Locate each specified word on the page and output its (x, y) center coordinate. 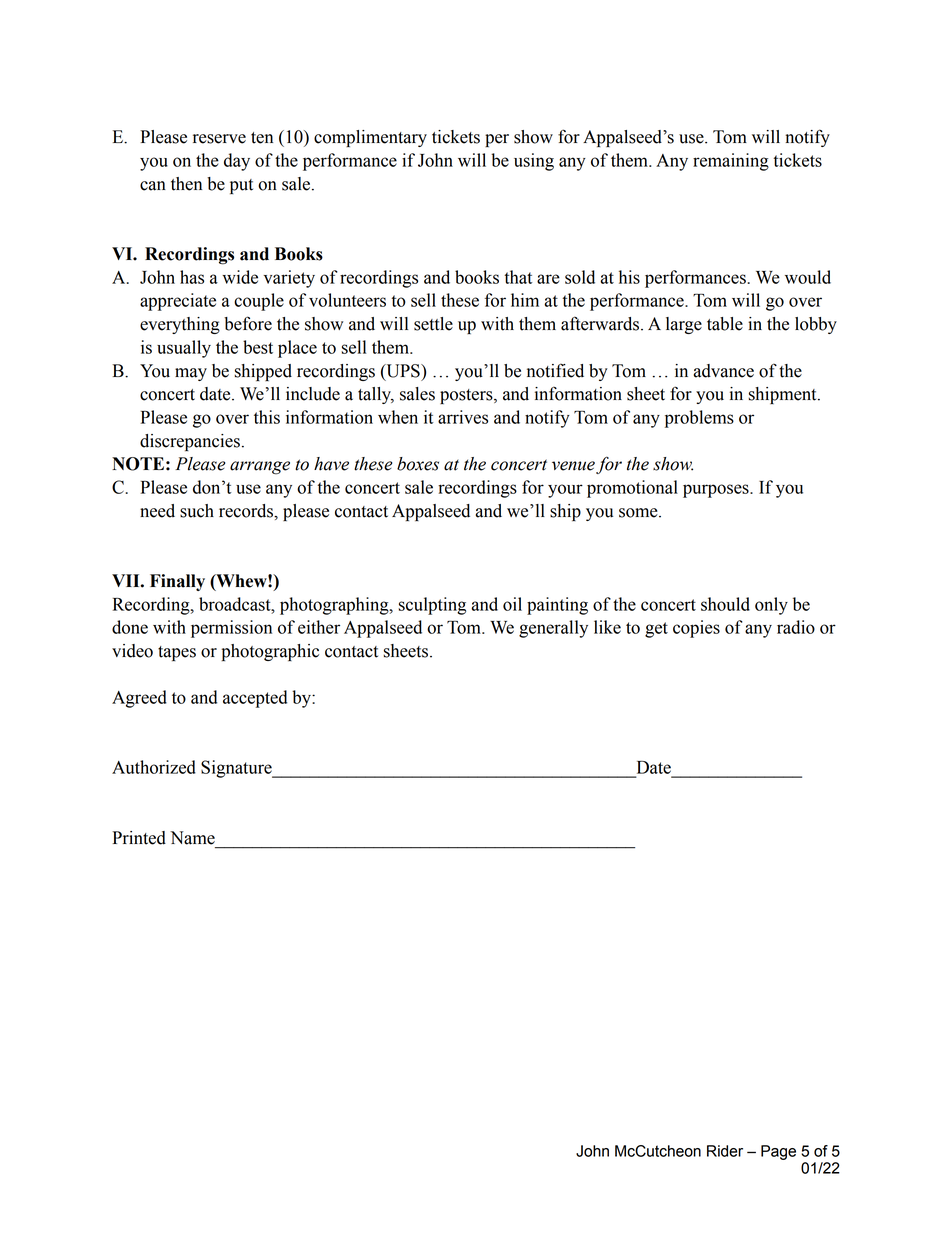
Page (778, 1152)
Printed (139, 838)
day (237, 162)
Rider (725, 1151)
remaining (731, 162)
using (534, 162)
